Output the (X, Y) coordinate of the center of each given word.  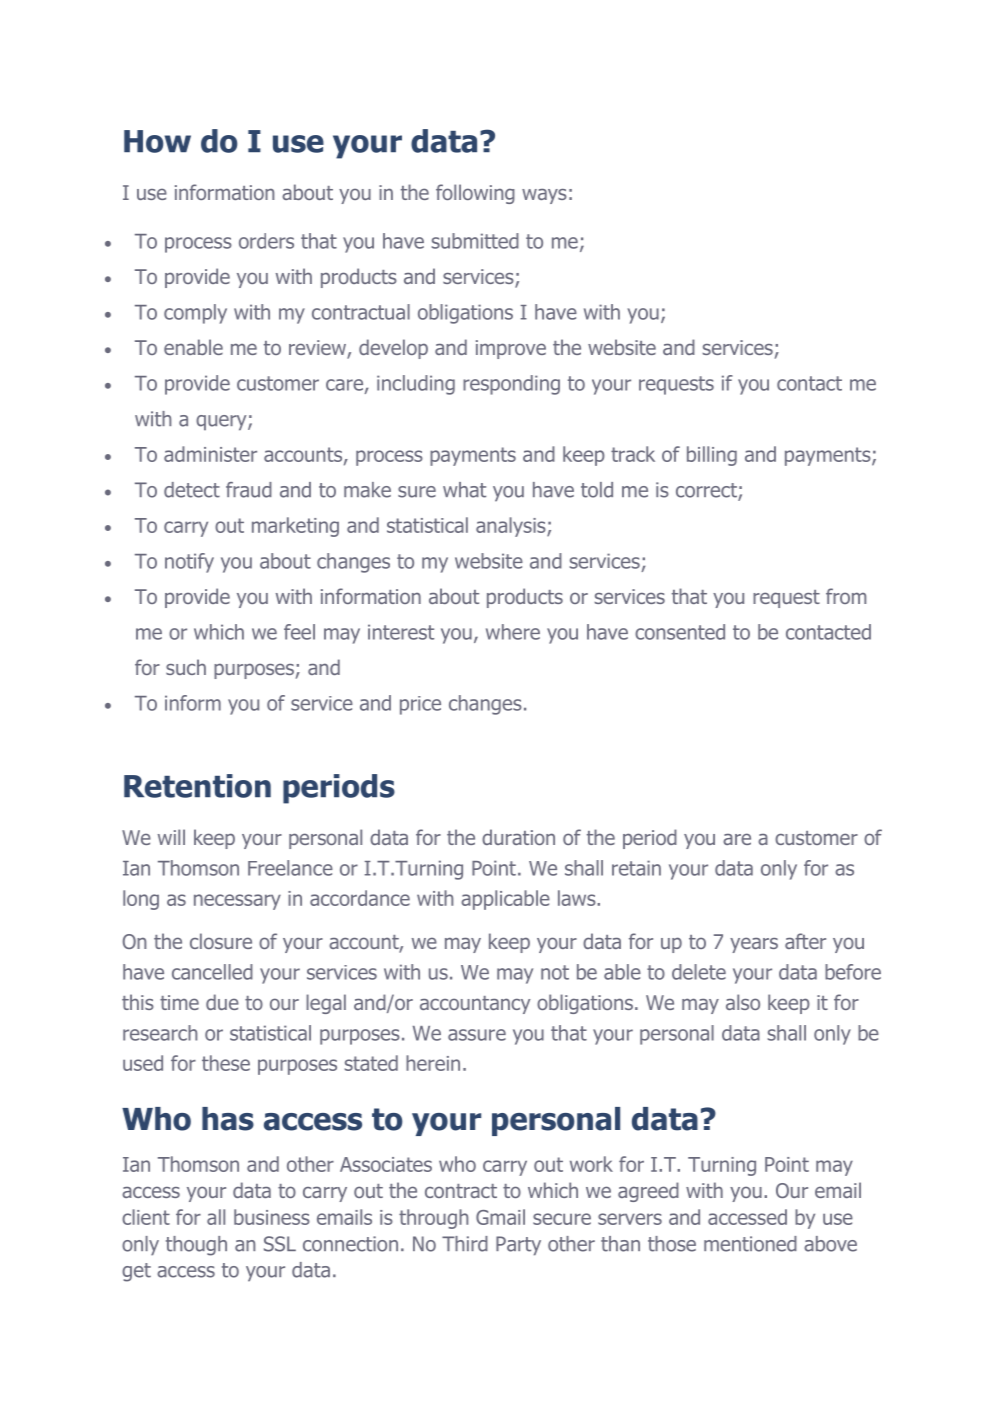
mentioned (750, 1244)
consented (680, 632)
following (475, 194)
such (186, 667)
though (196, 1246)
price (420, 705)
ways (544, 196)
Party (518, 1246)
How (157, 141)
